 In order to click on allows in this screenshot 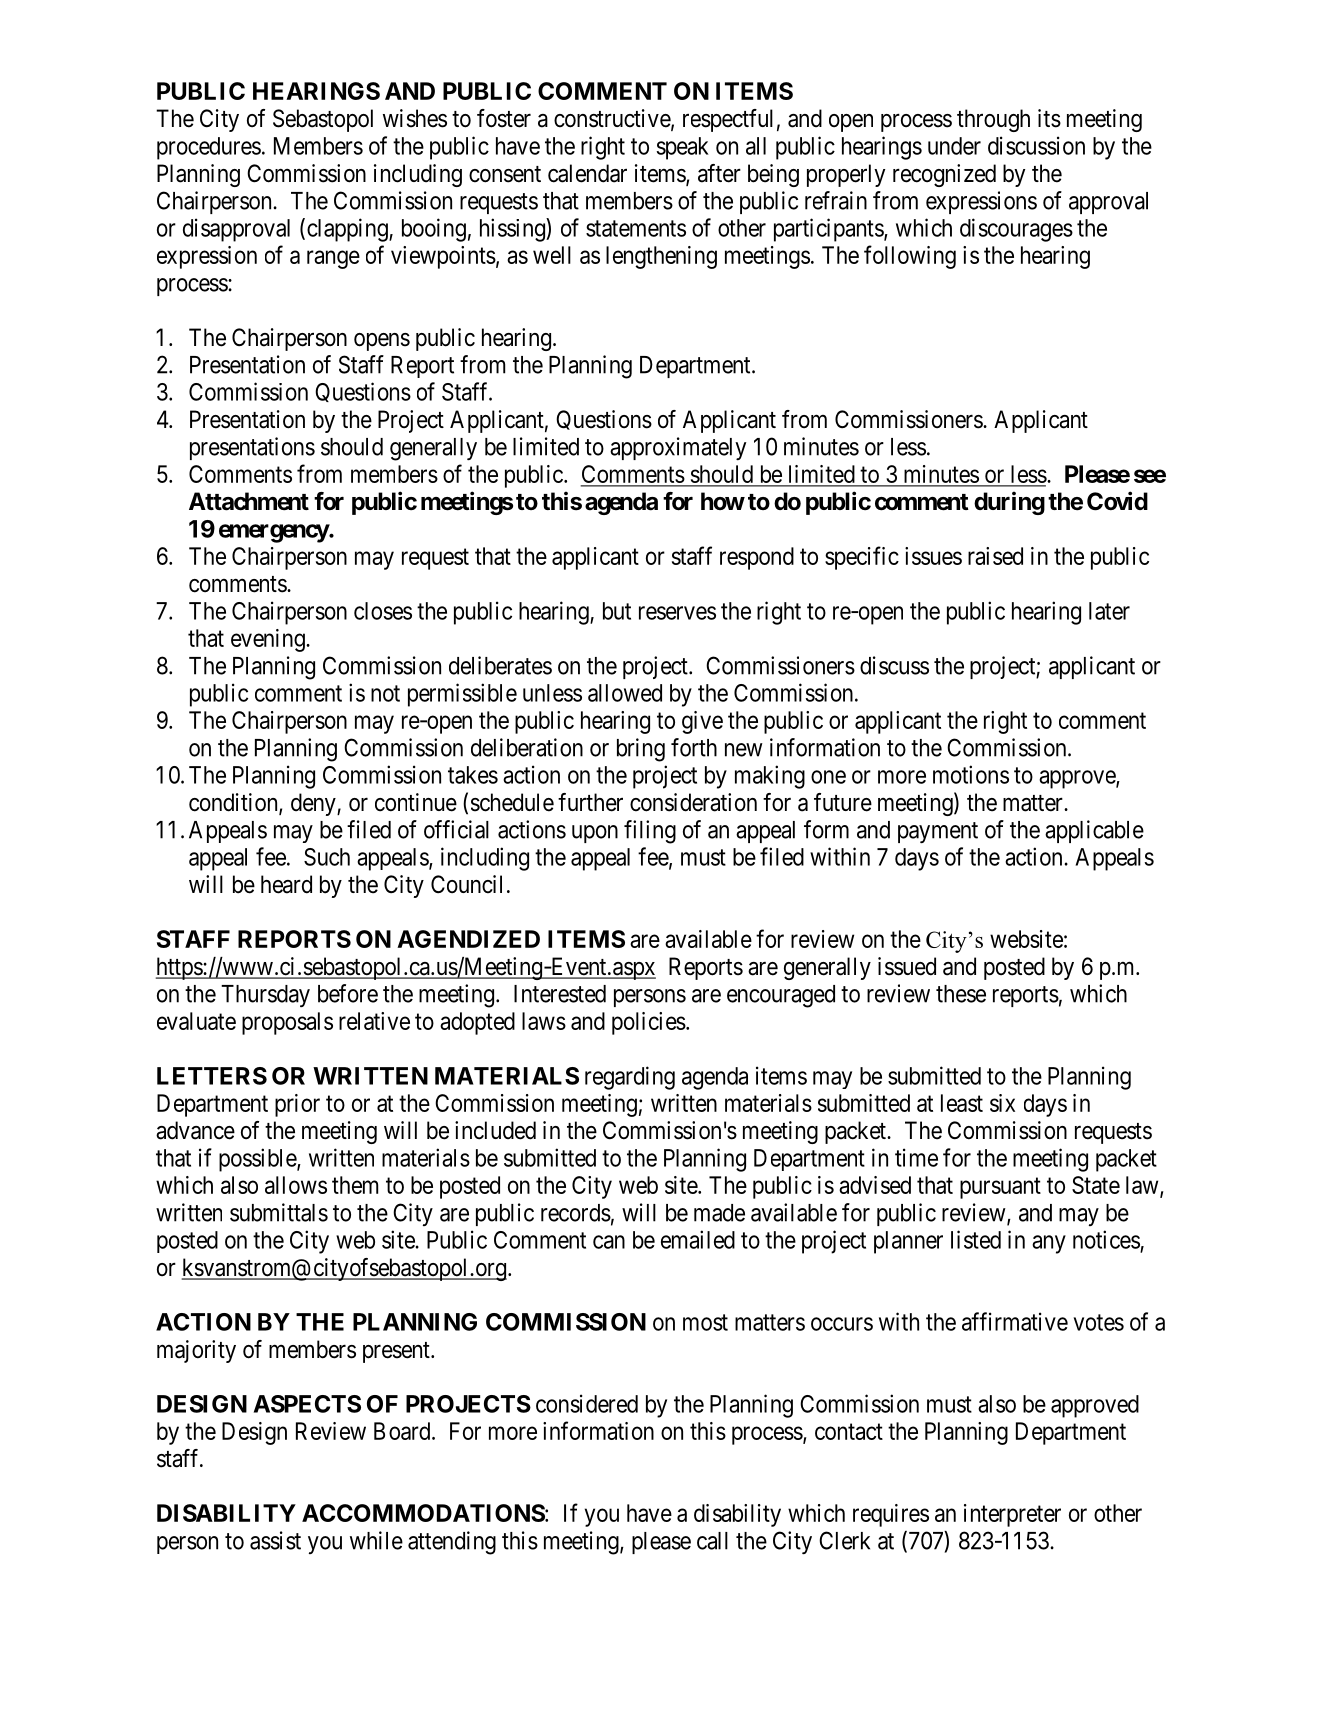, I will do `click(296, 1185)`.
